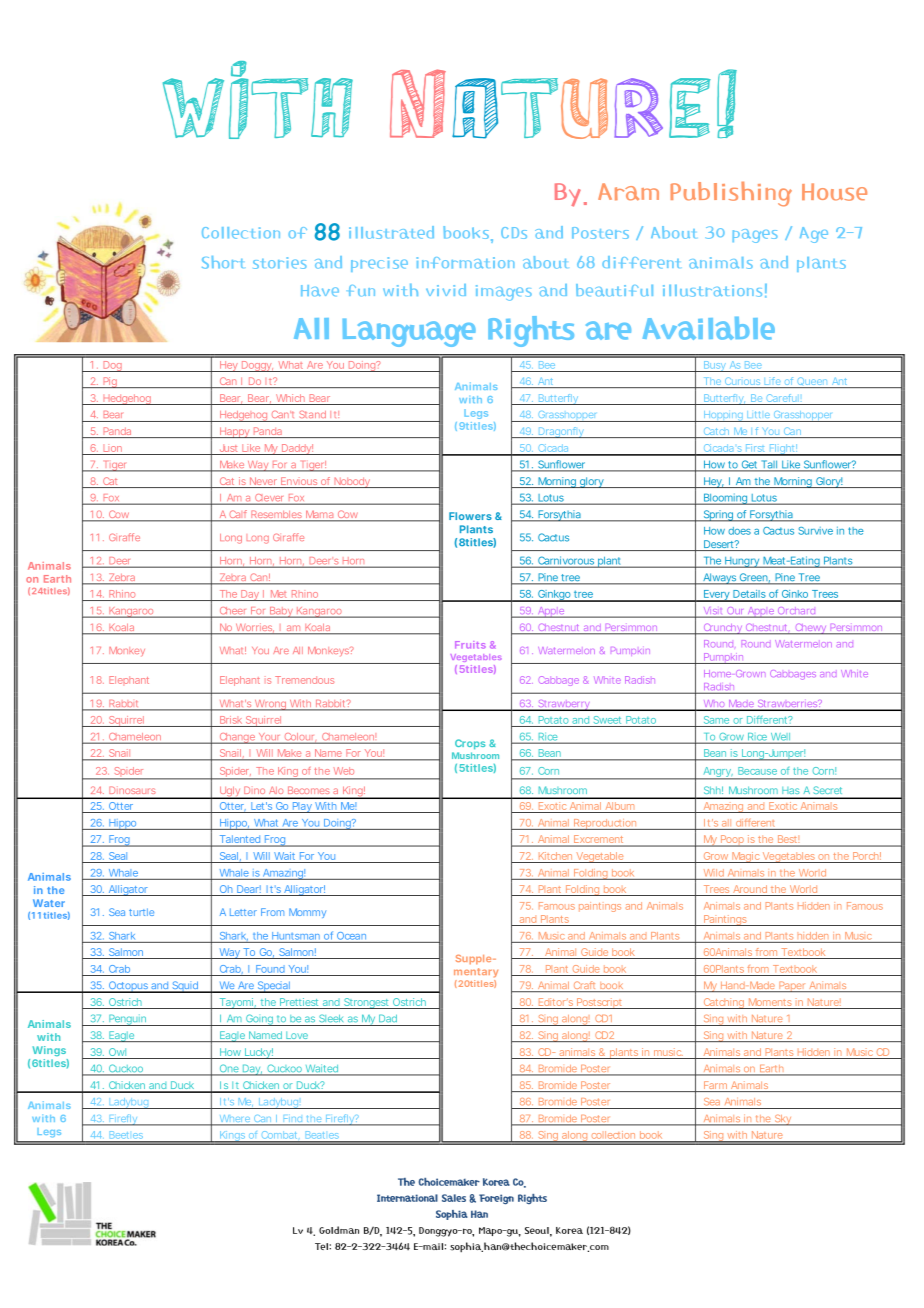  Describe the element at coordinates (222, 262) in the page. I see `Short` at that location.
